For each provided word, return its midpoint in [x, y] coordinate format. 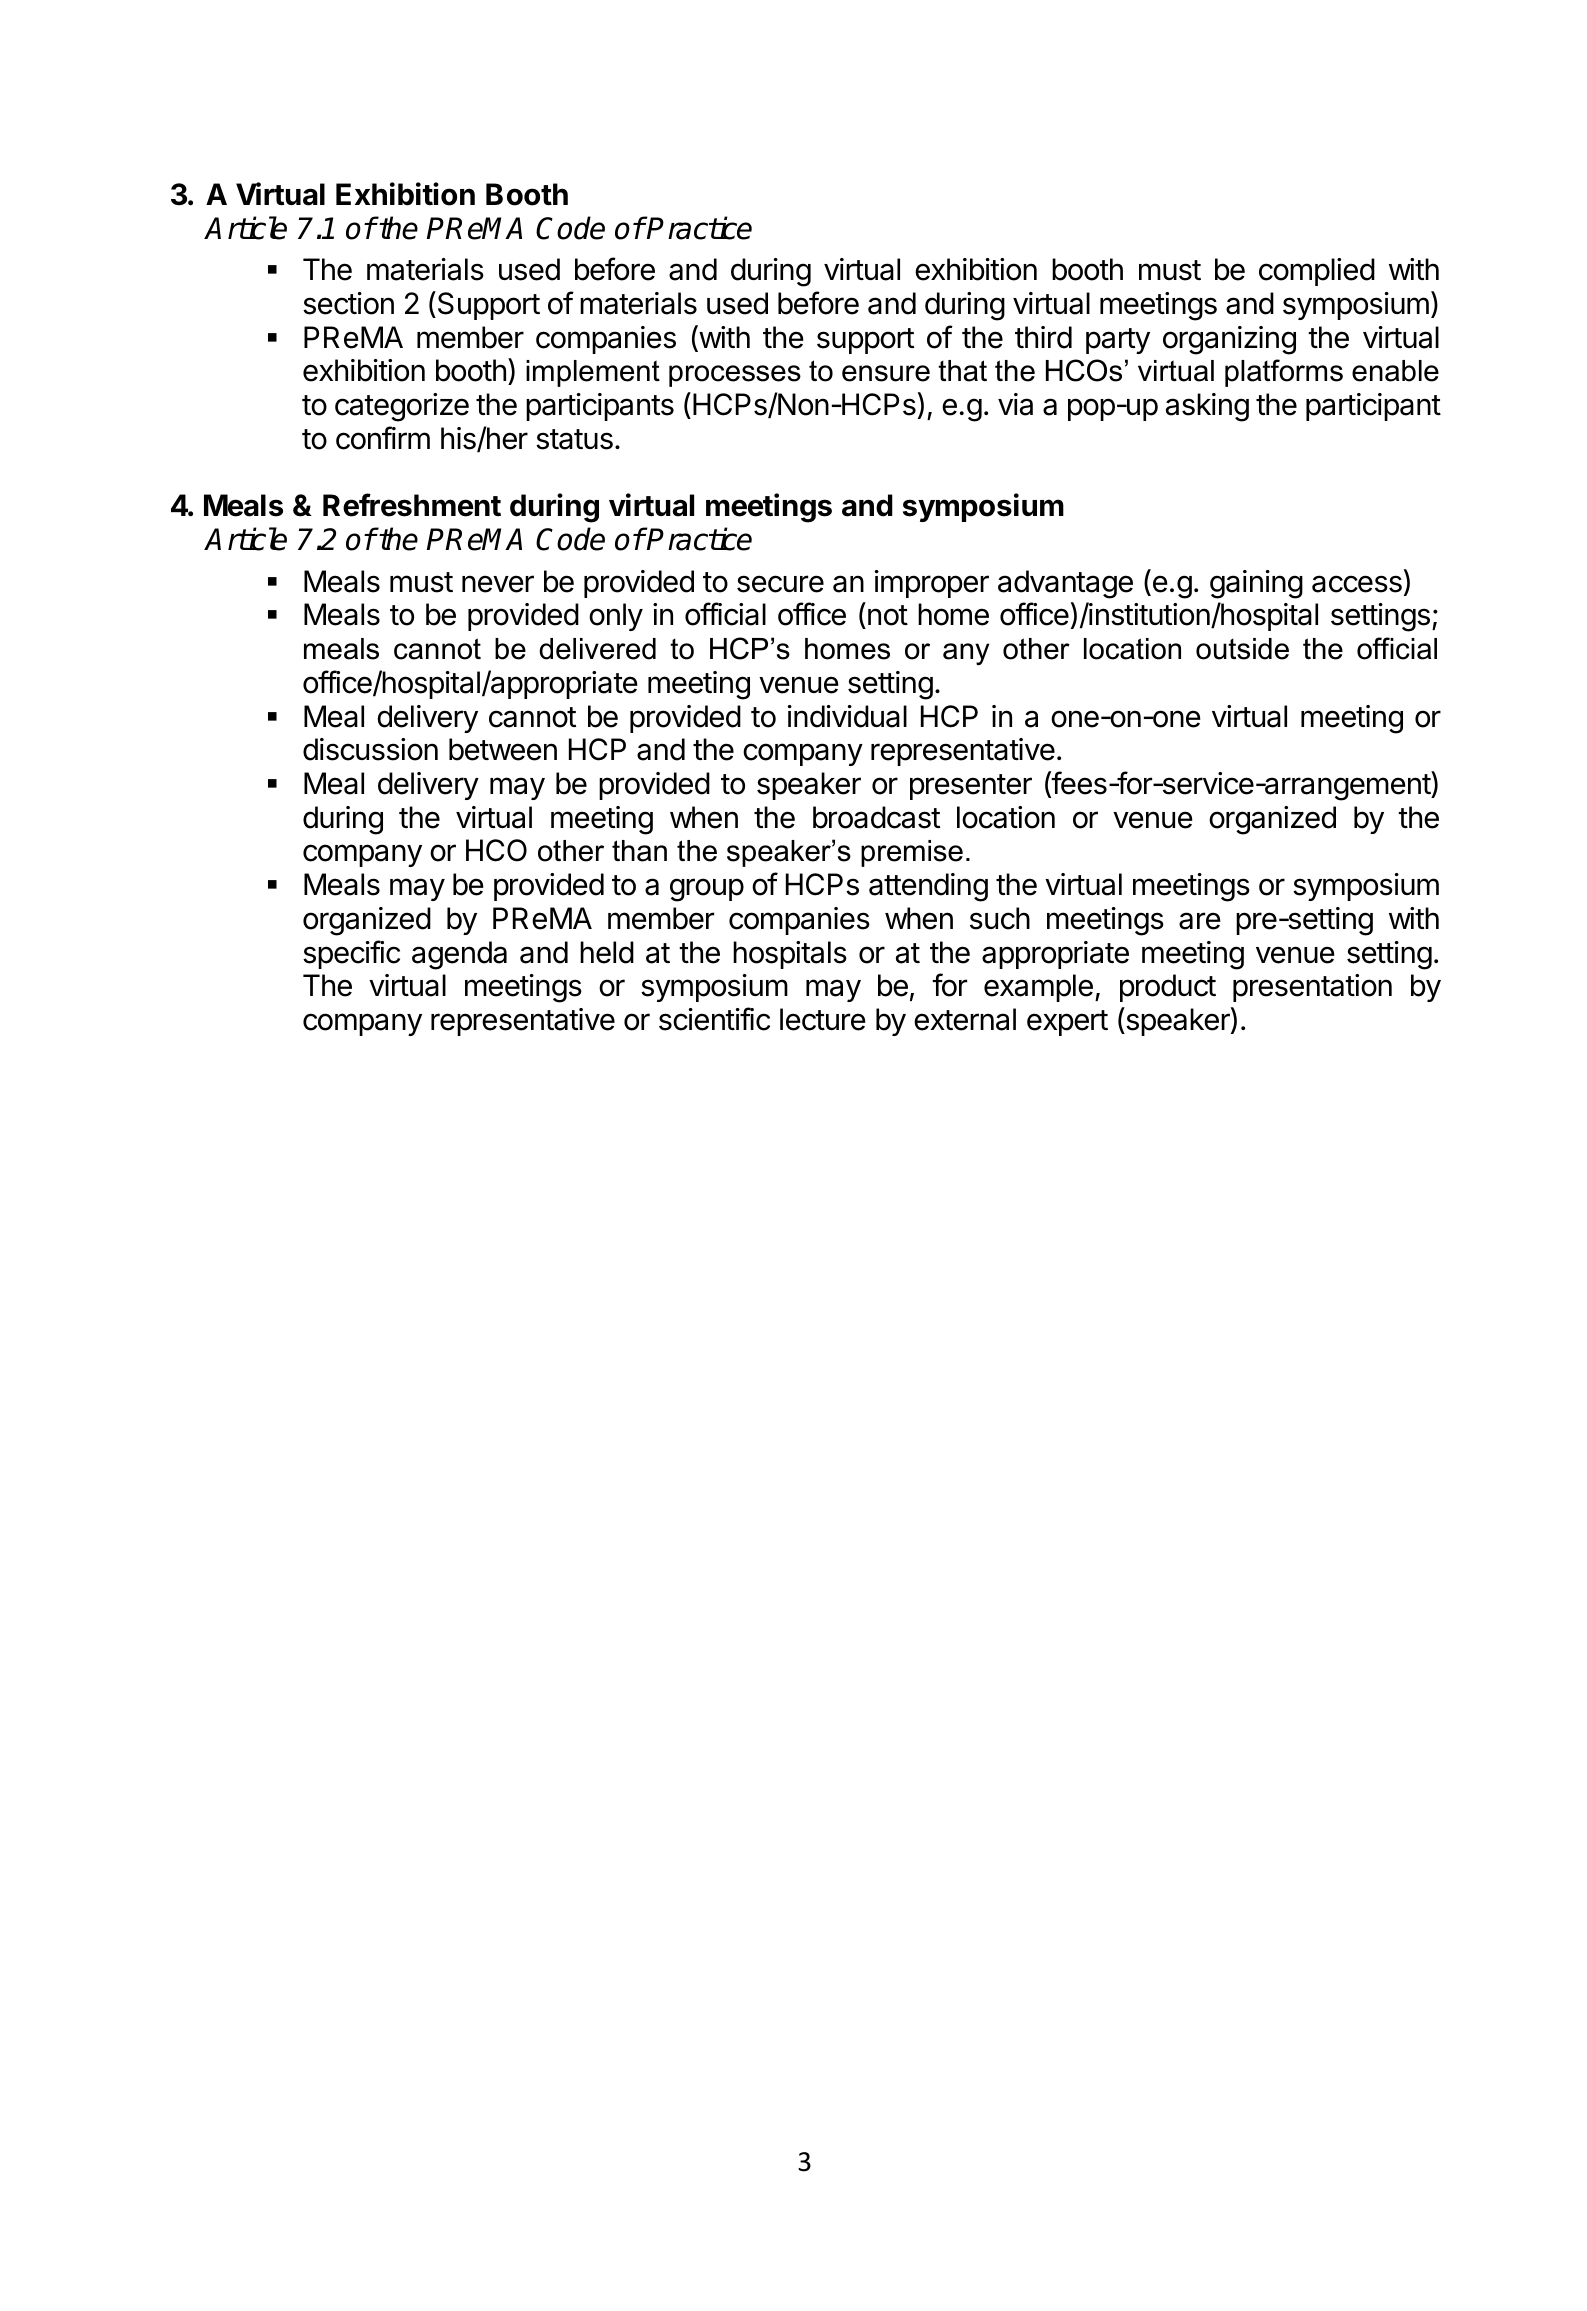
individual [847, 716]
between [503, 749]
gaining [1256, 584]
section [348, 303]
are [1200, 921]
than [639, 851]
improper [932, 584]
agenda [459, 955]
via [1015, 404]
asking [1207, 407]
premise [912, 853]
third [1043, 337]
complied [1317, 272]
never [498, 584]
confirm [383, 438]
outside [1242, 649]
